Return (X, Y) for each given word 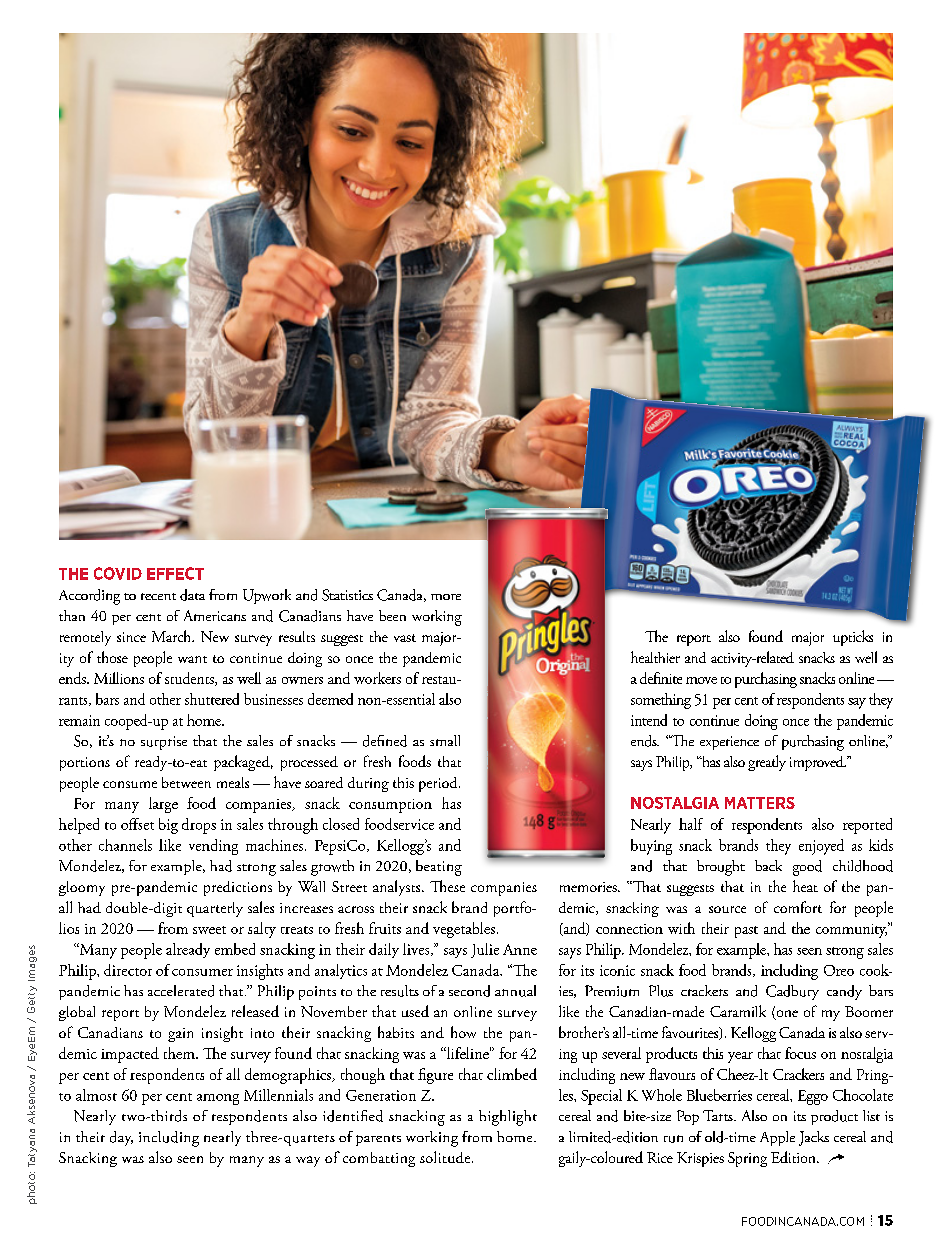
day (121, 1138)
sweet (209, 930)
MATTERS (760, 803)
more (446, 597)
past (746, 932)
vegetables (465, 930)
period (439, 784)
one (786, 1015)
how (463, 1032)
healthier (655, 657)
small (445, 740)
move (701, 680)
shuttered (212, 699)
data (192, 595)
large (163, 805)
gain (180, 1035)
